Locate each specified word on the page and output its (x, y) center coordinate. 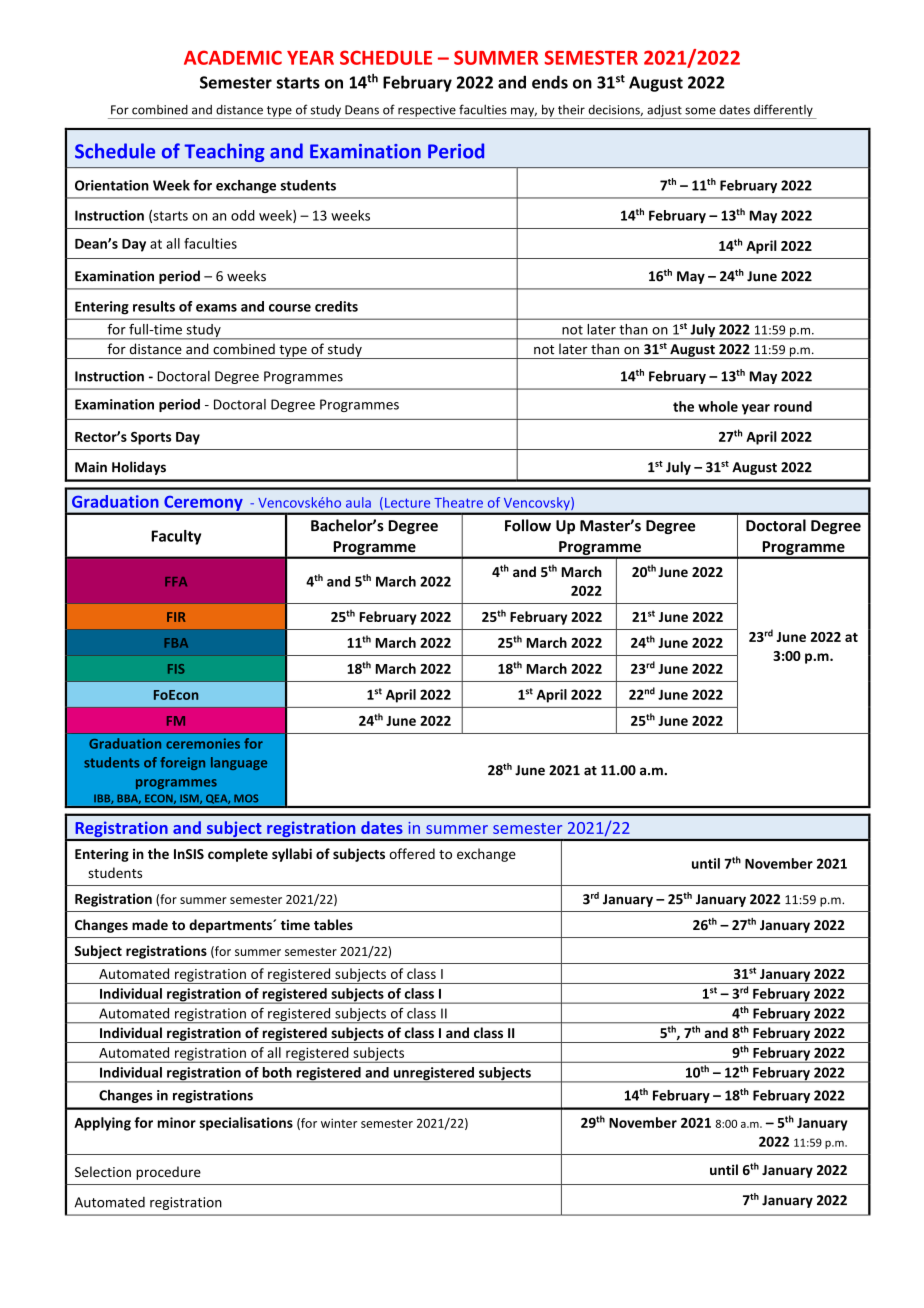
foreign (182, 763)
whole (718, 406)
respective (427, 112)
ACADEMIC (233, 57)
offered (412, 853)
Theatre (458, 502)
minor (177, 1122)
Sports (151, 438)
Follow (528, 525)
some (700, 111)
